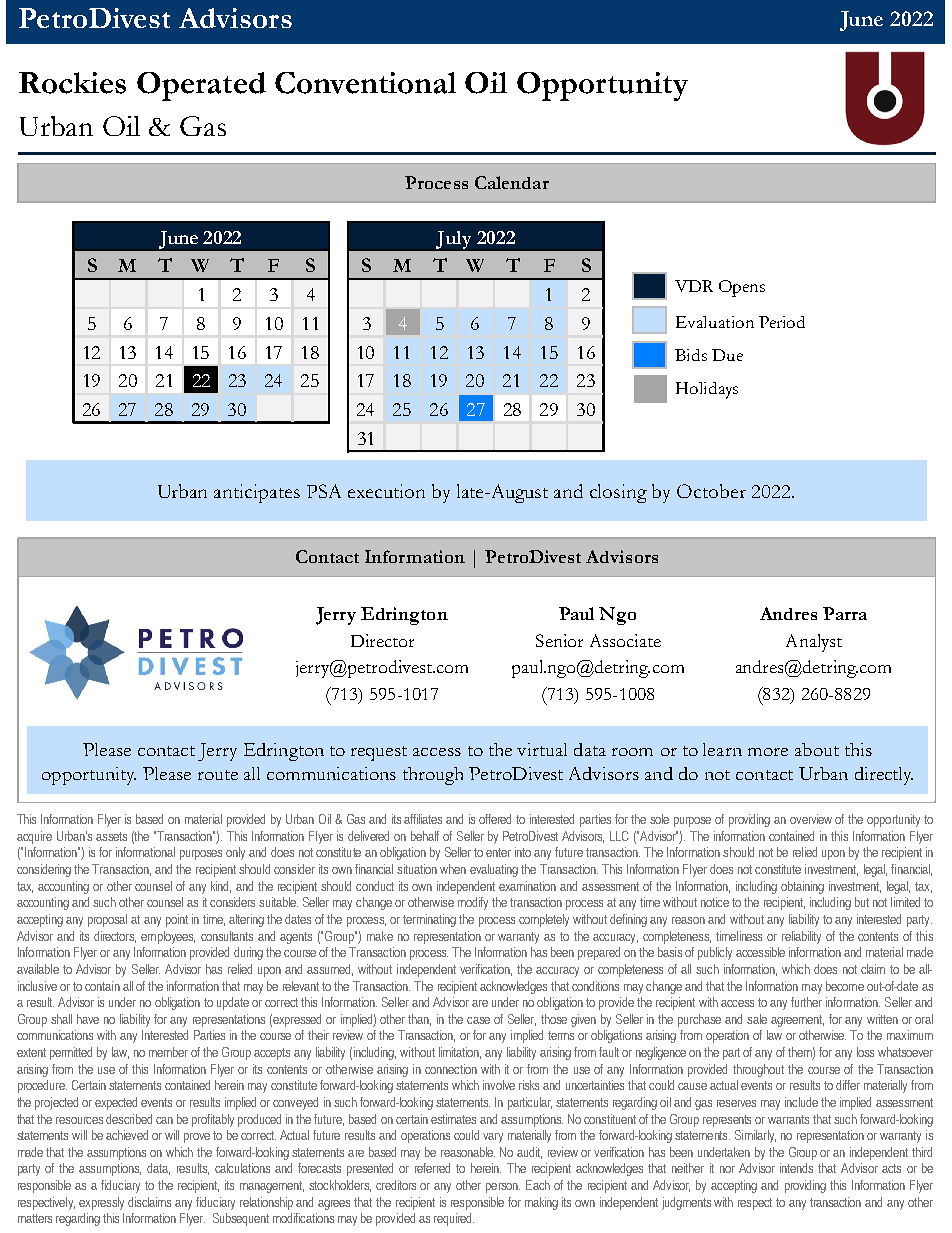 The height and width of the screenshot is (1233, 952). Describe the element at coordinates (782, 322) in the screenshot. I see `Period` at that location.
